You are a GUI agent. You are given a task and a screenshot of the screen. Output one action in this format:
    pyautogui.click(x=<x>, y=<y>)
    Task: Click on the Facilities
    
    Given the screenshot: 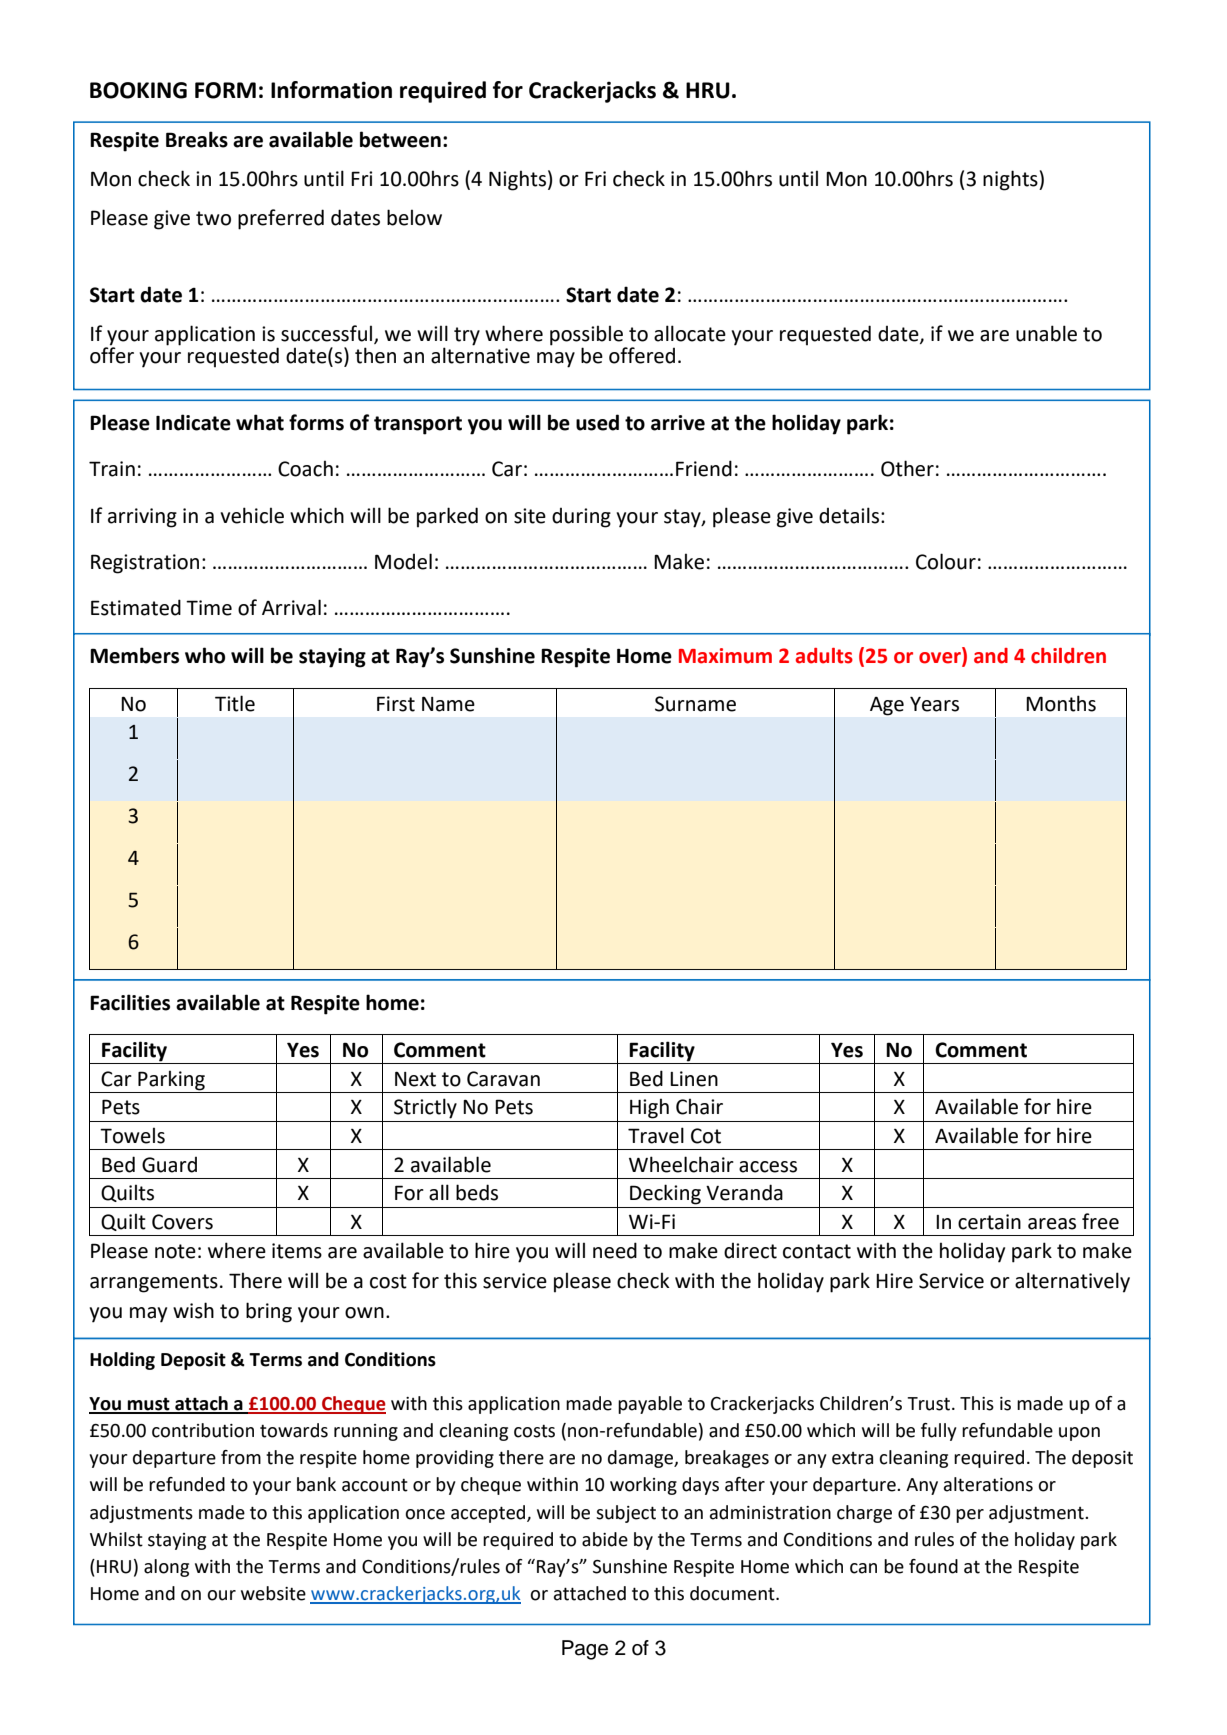 What is the action you would take?
    pyautogui.click(x=130, y=1002)
